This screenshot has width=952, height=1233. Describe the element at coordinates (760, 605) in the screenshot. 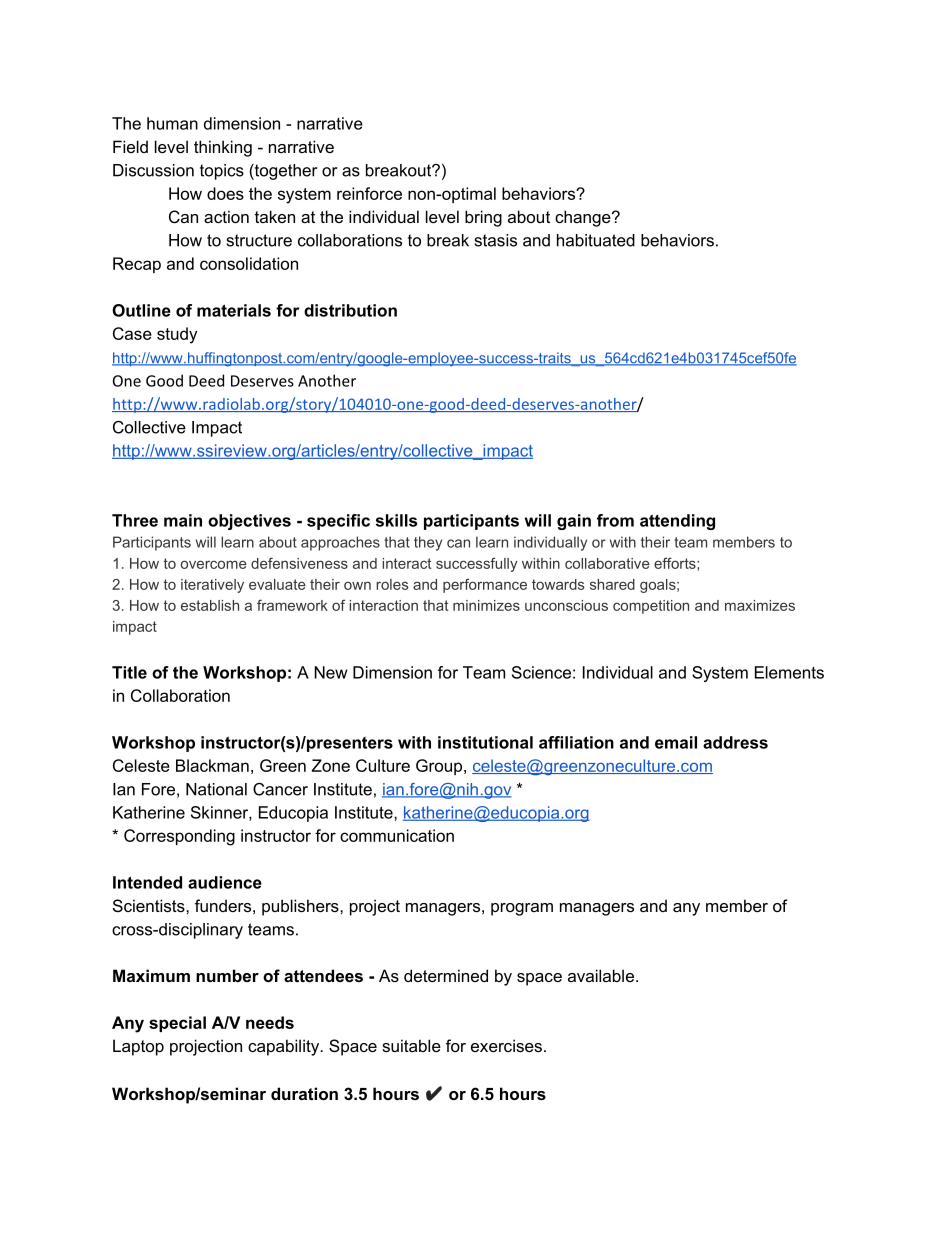

I see `maximizes` at that location.
